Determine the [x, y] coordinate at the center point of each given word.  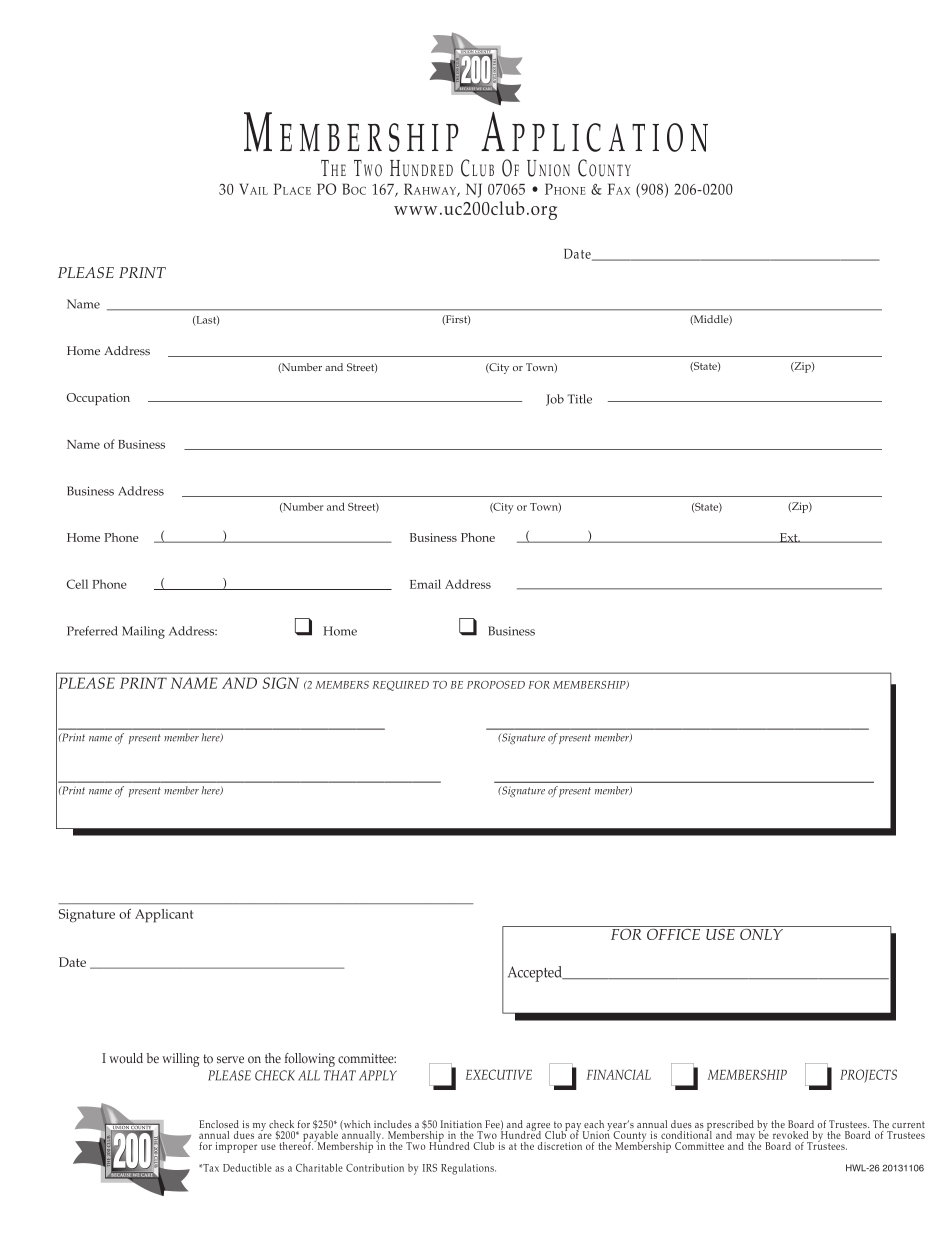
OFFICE [674, 933]
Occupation [98, 399]
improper [236, 1147]
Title [579, 399]
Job [555, 400]
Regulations [468, 1169]
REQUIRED [401, 686]
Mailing [143, 632]
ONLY [761, 933]
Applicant [164, 916]
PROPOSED [496, 685]
